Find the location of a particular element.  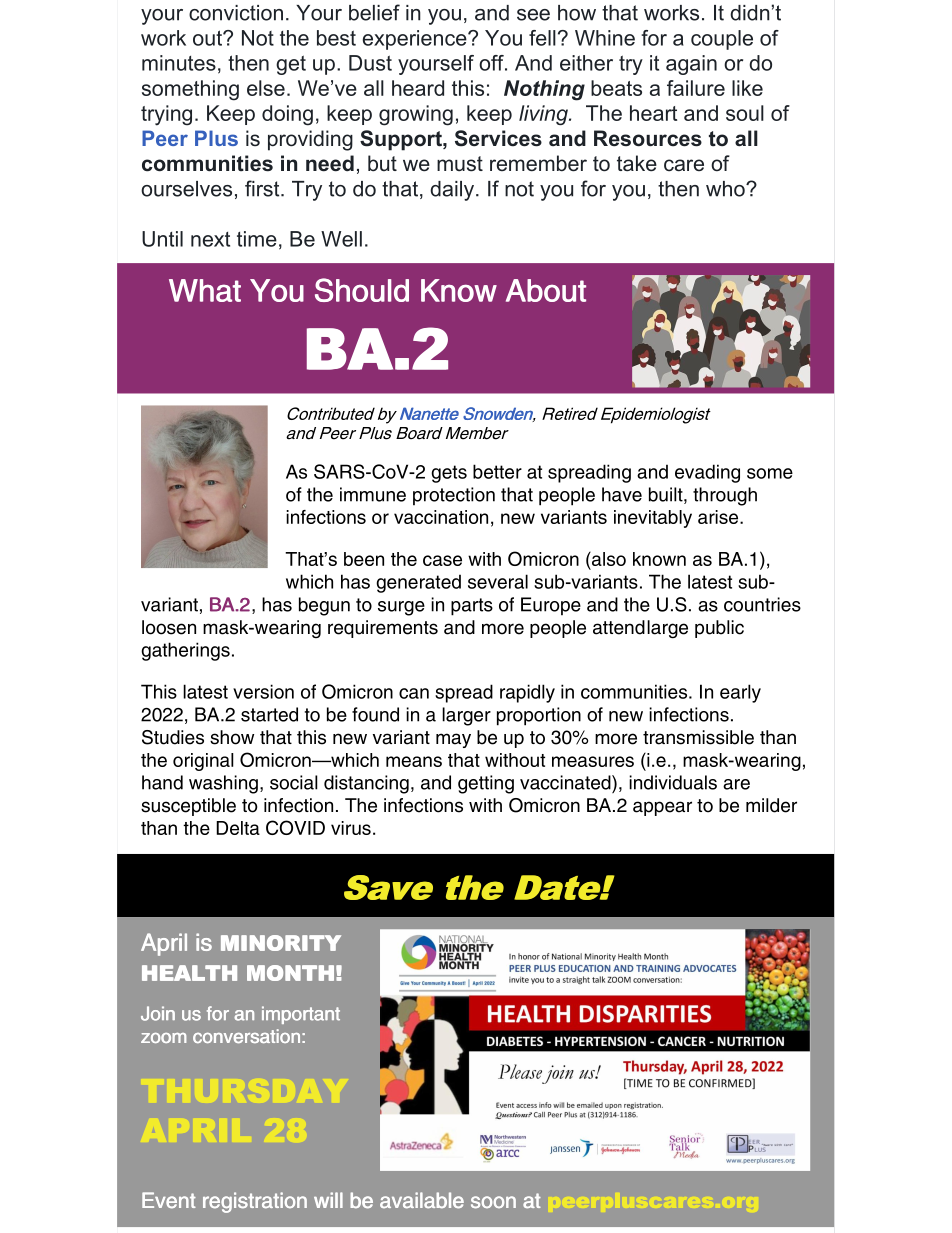

About is located at coordinates (546, 290).
